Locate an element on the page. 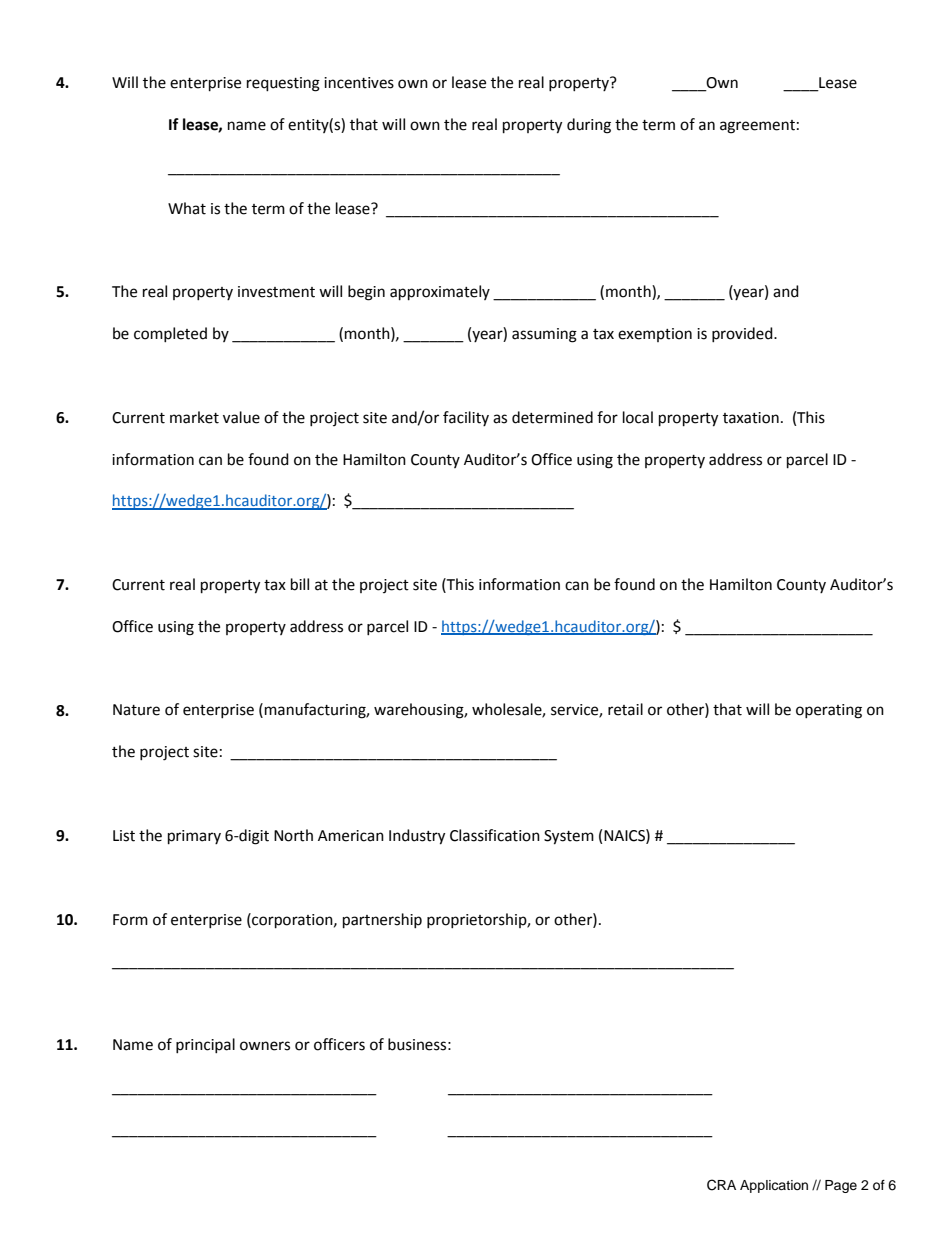  agreement is located at coordinates (757, 127).
